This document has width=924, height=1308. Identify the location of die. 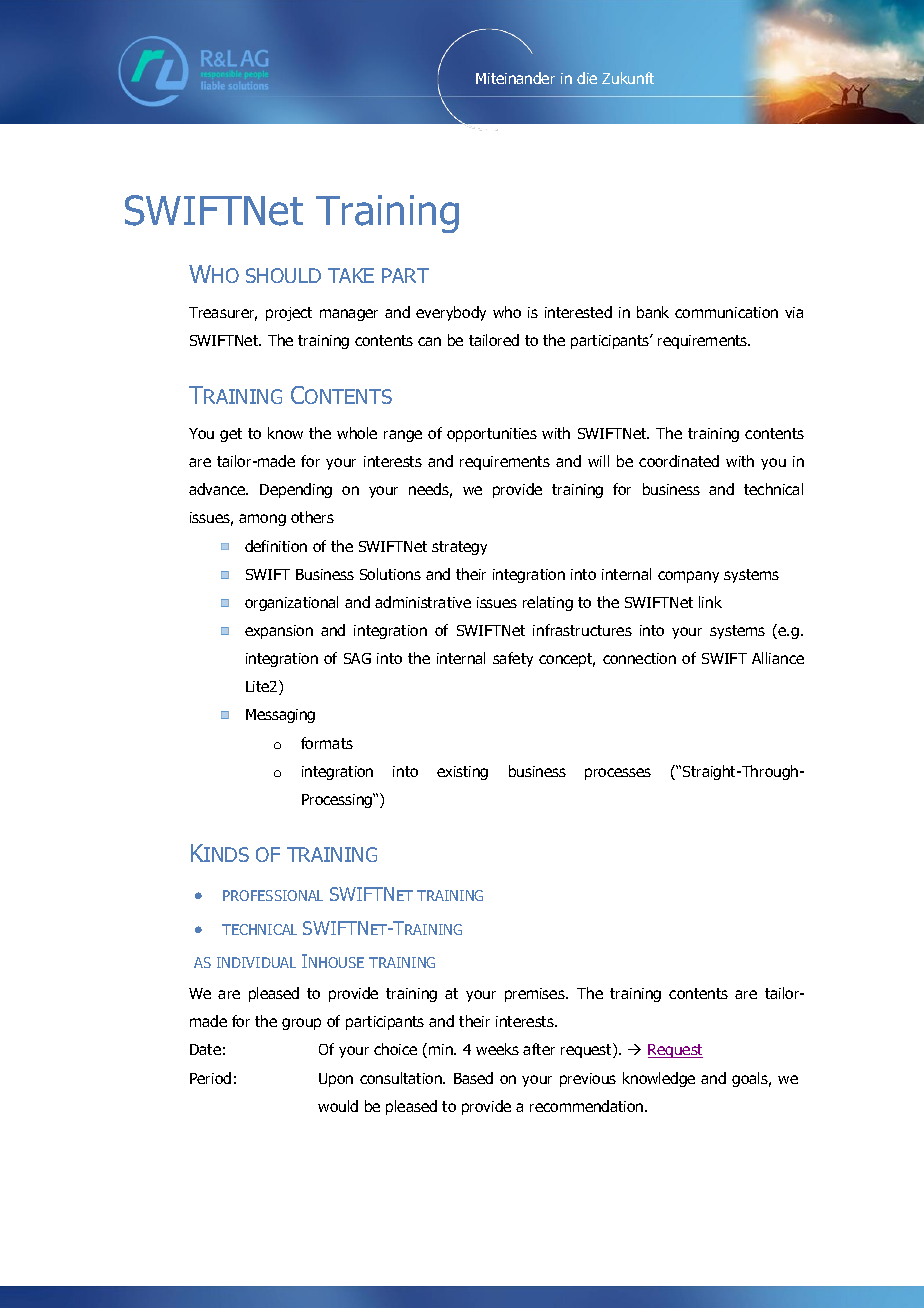
(587, 78).
